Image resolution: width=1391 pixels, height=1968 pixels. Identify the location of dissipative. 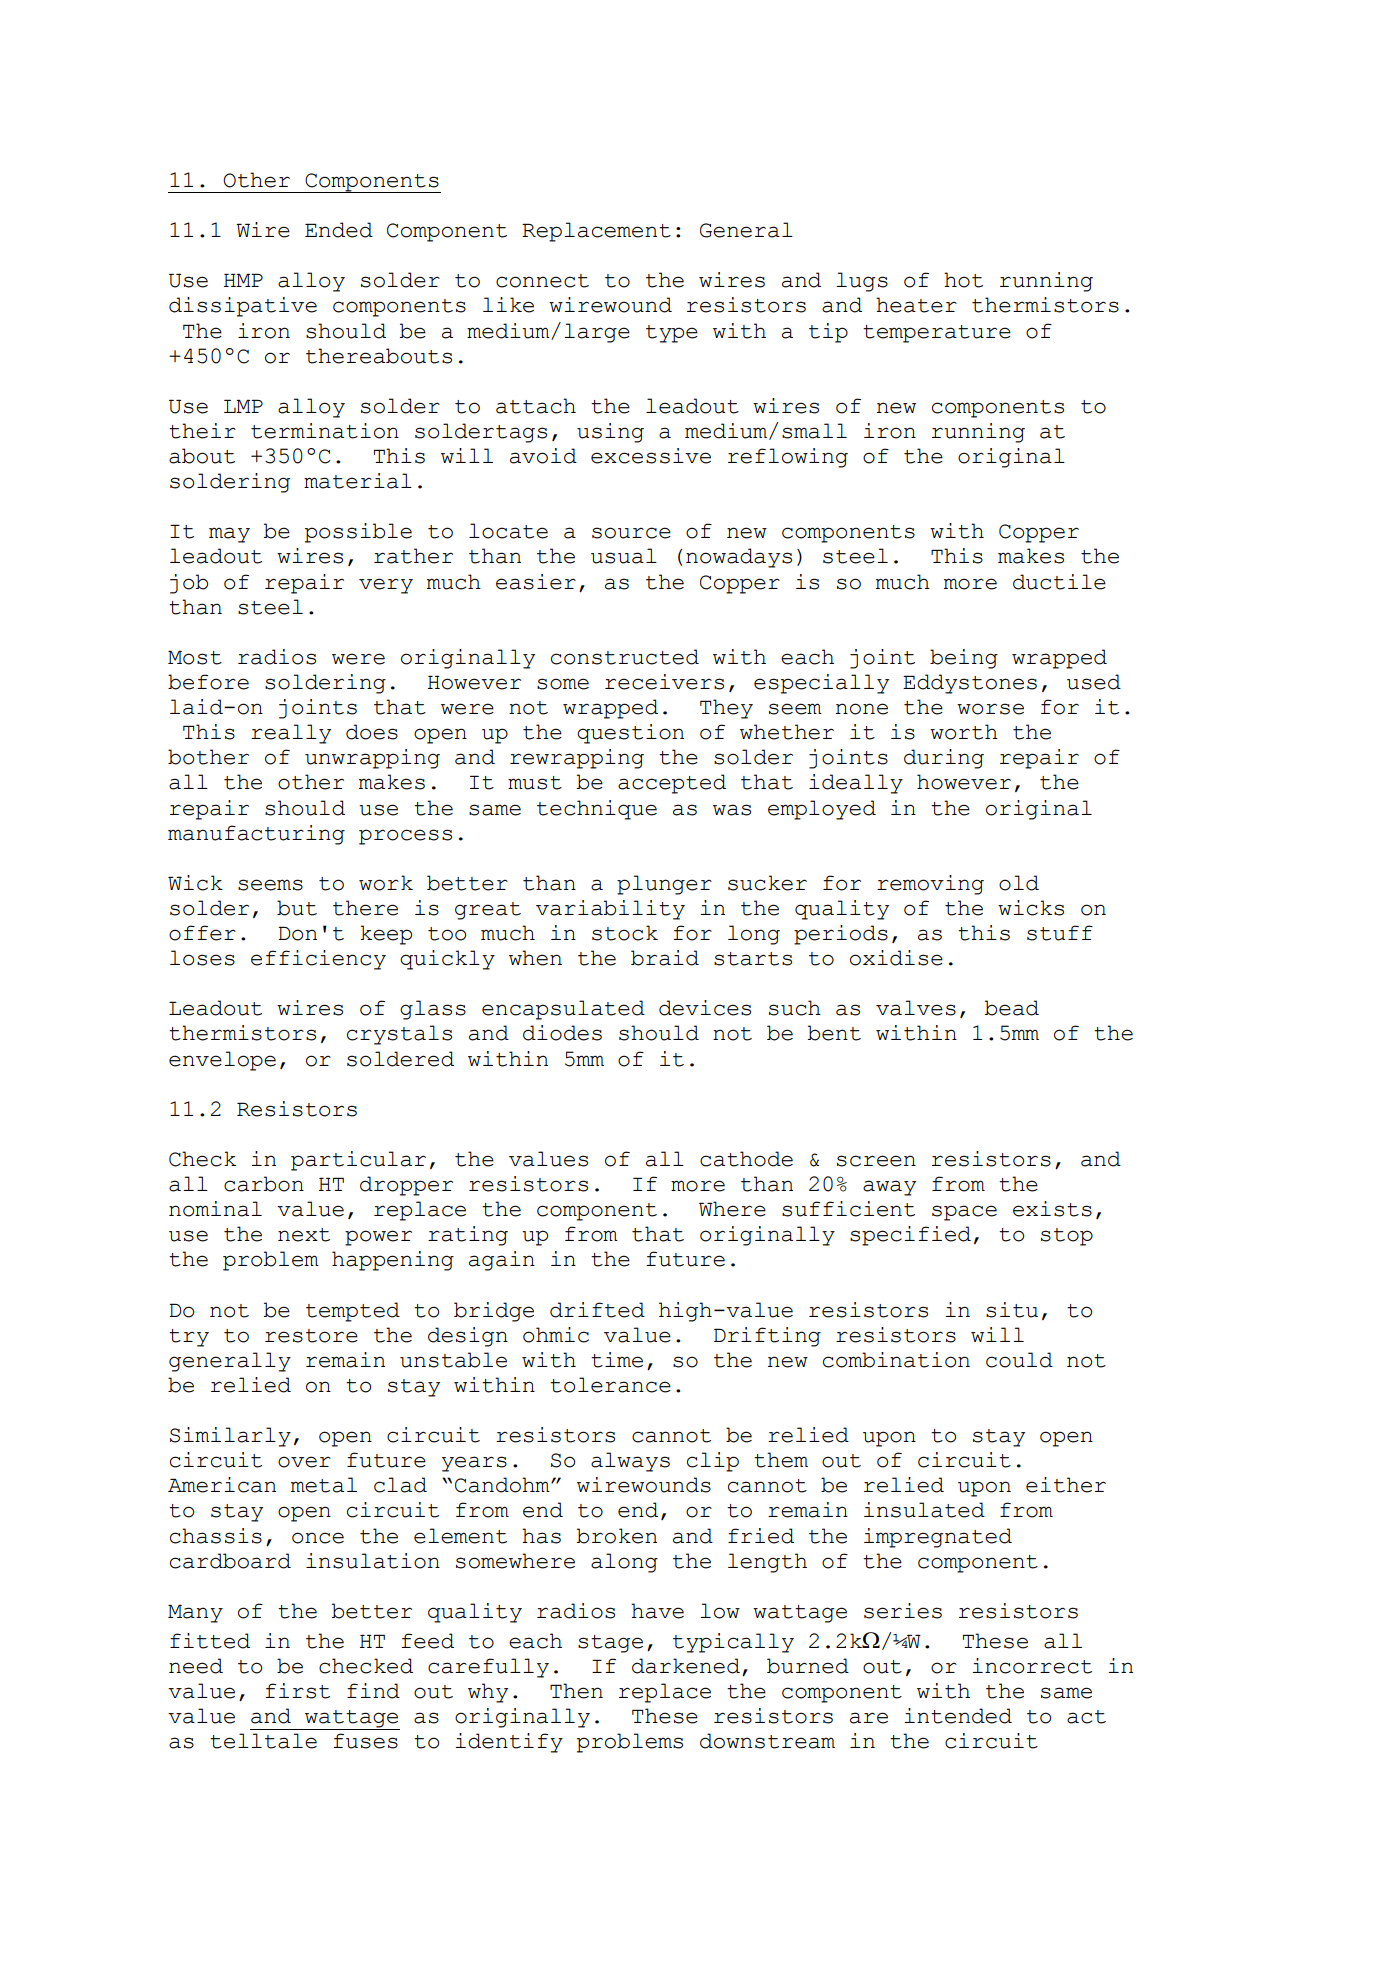
(243, 307).
